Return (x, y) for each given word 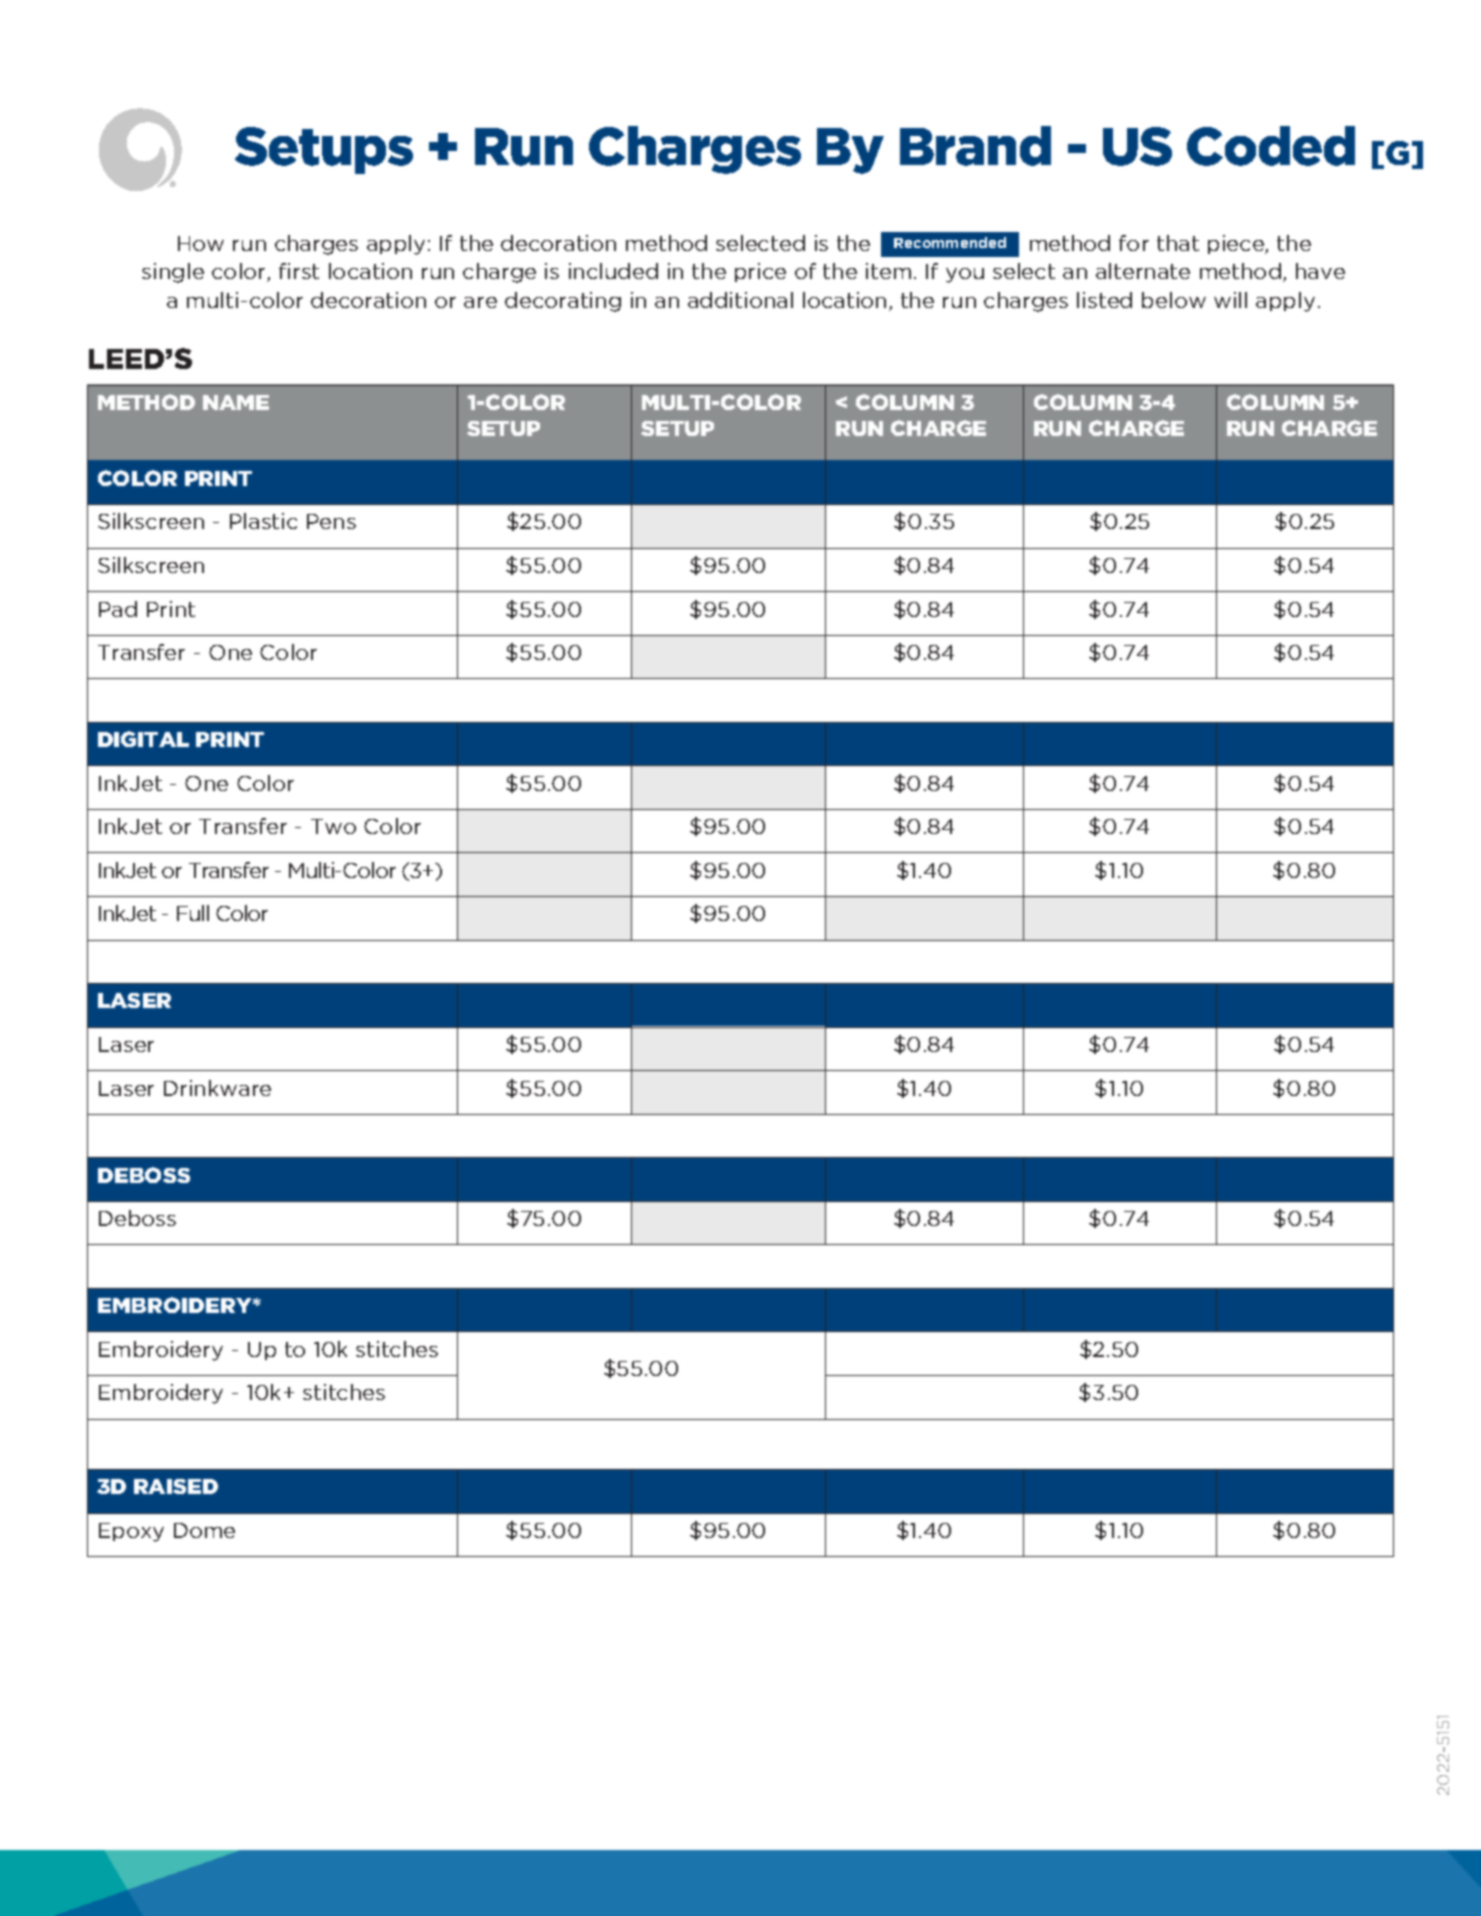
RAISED (176, 1486)
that (1178, 243)
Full (193, 913)
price (760, 272)
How (201, 243)
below (1174, 300)
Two (333, 826)
